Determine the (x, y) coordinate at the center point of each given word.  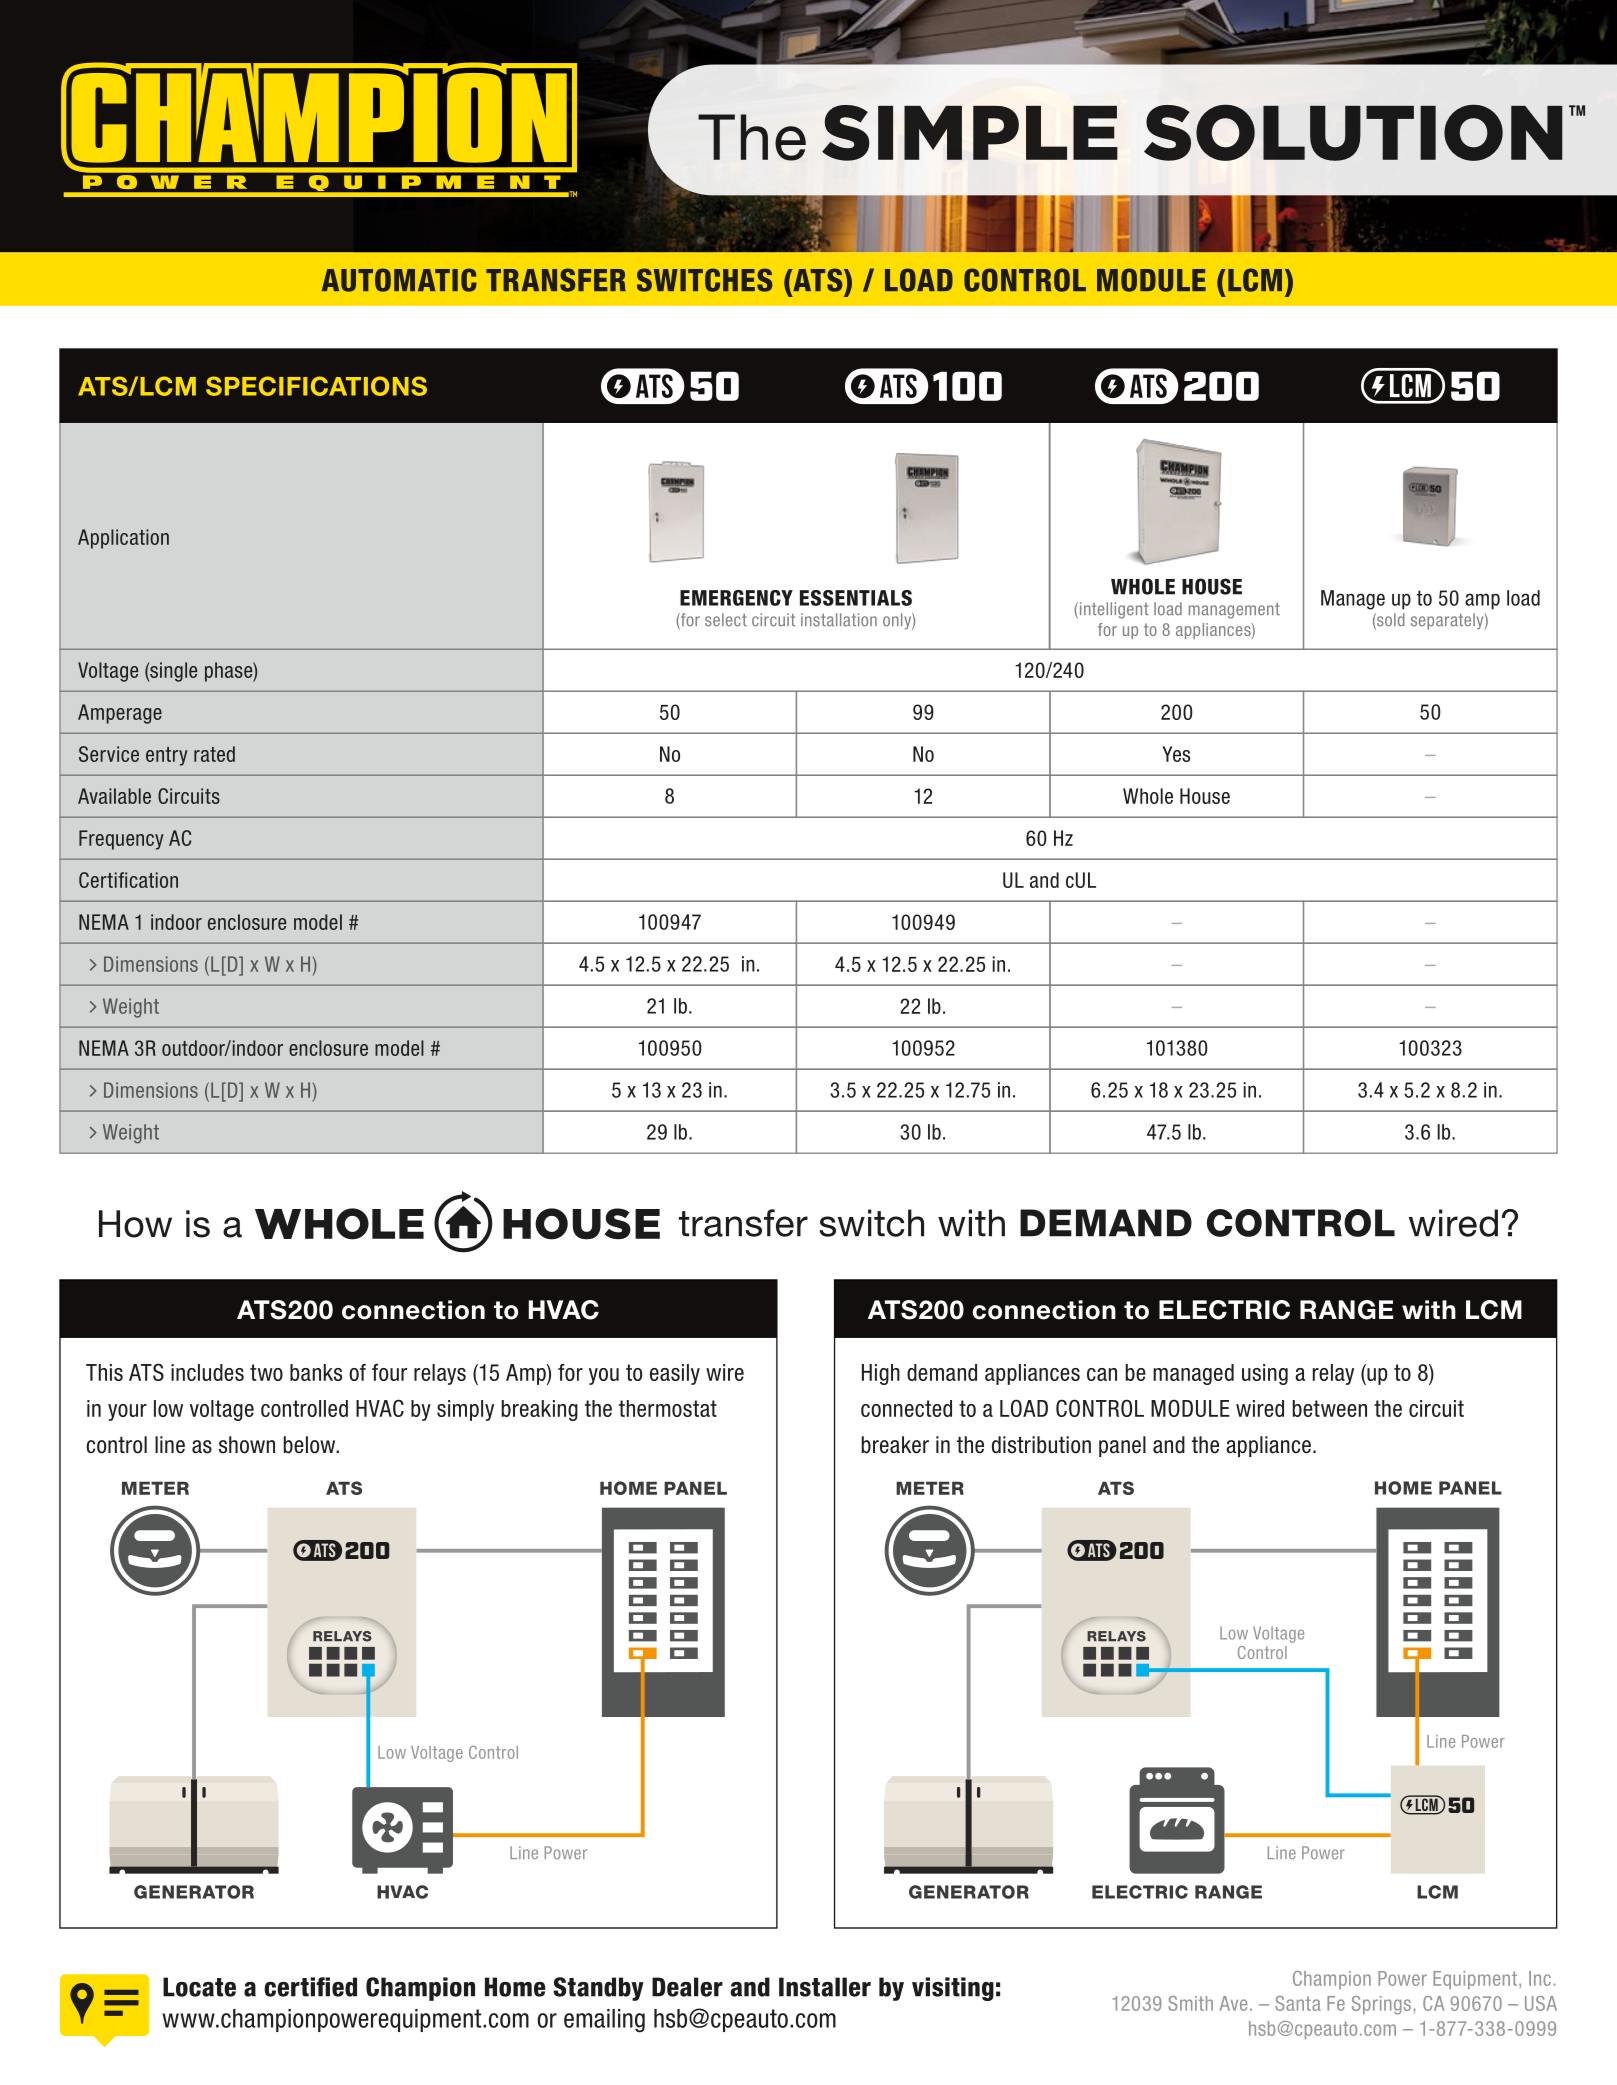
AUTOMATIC (399, 280)
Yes (1176, 754)
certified (310, 1987)
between (1330, 1408)
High (881, 1374)
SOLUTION (1353, 132)
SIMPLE (970, 133)
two (266, 1372)
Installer (825, 1987)
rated (214, 754)
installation (839, 620)
